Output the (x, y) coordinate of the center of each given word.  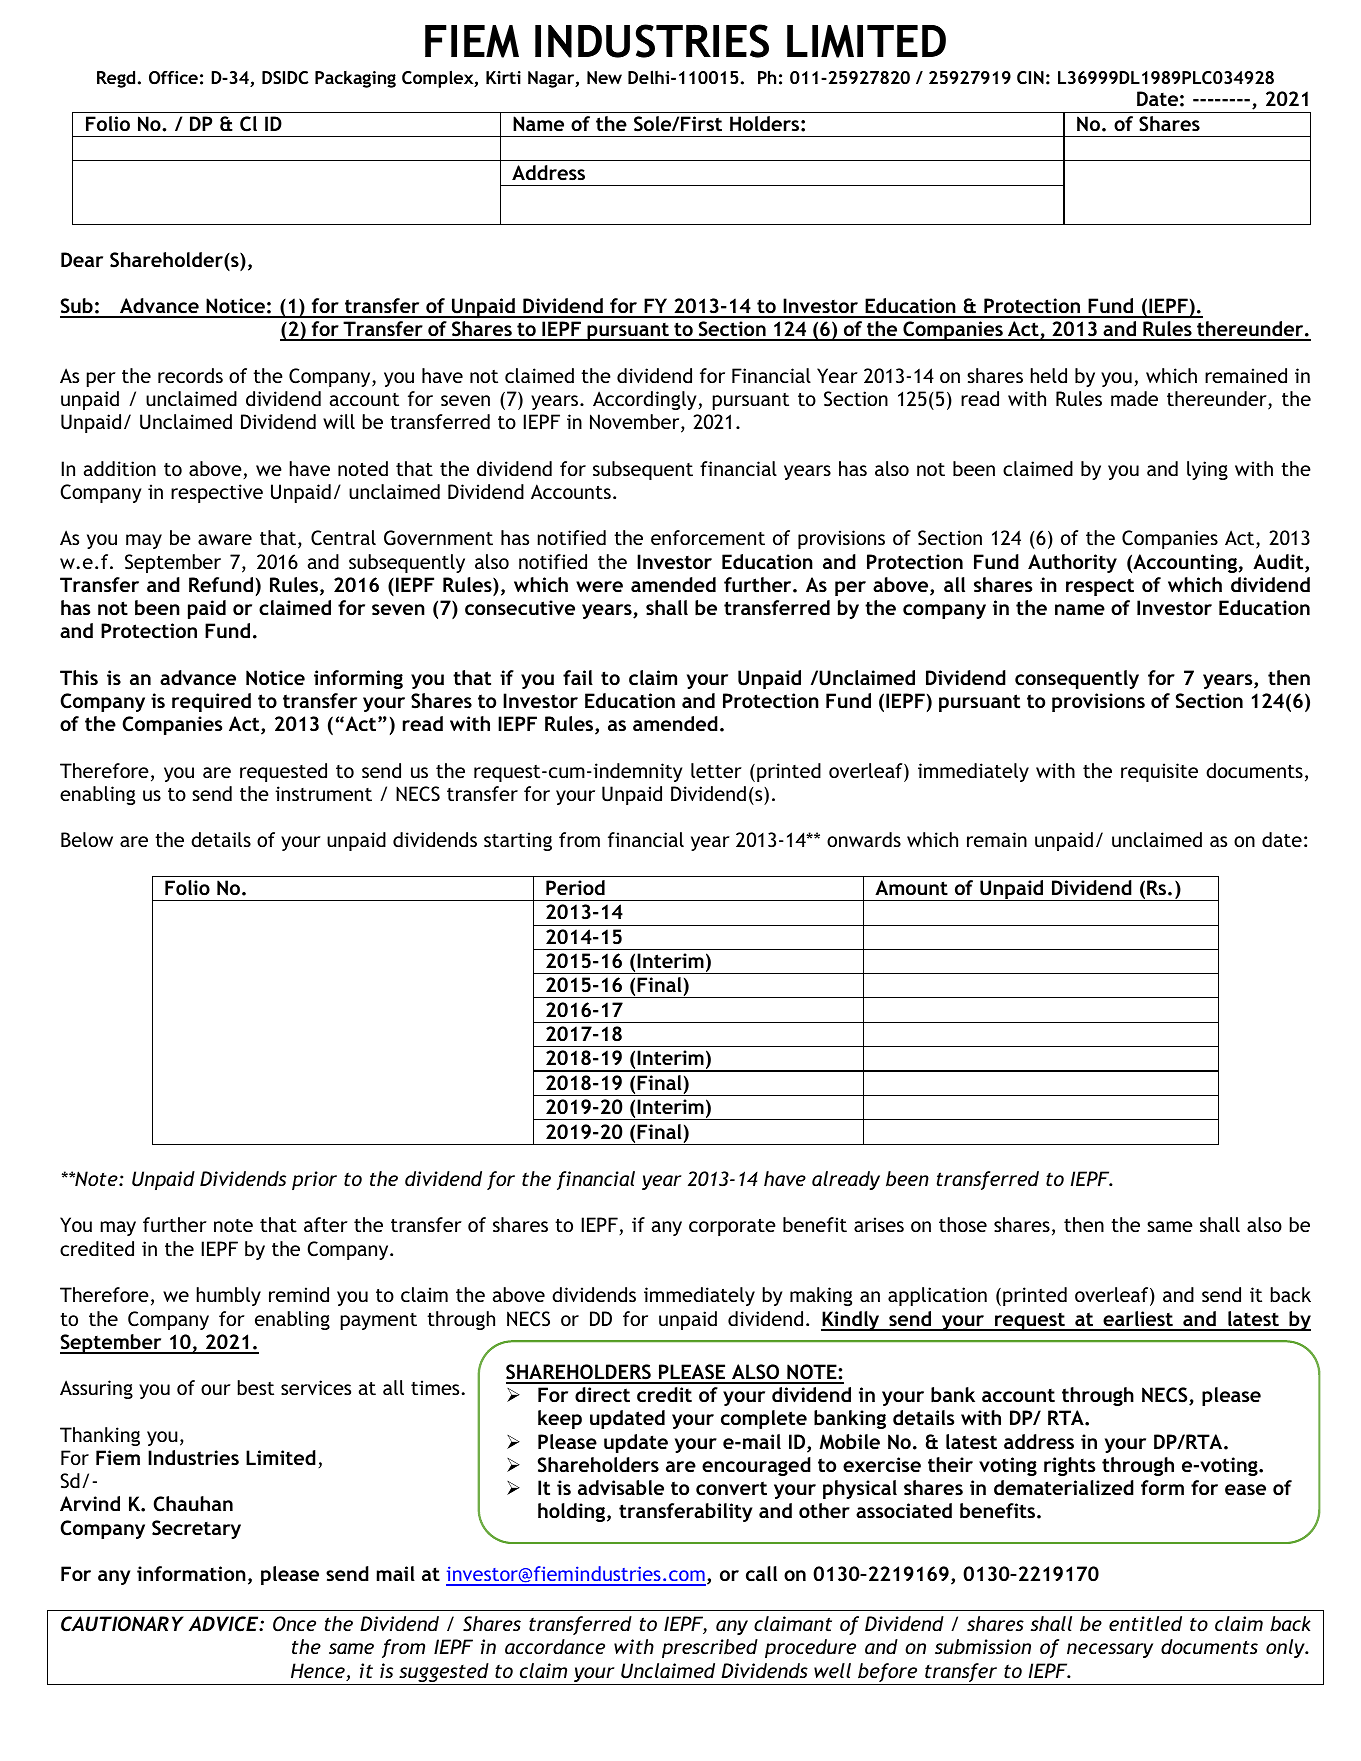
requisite (1159, 772)
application (937, 1296)
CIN (1030, 77)
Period (575, 887)
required (211, 702)
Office (173, 78)
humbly (229, 1296)
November (636, 423)
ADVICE (225, 1624)
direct (602, 1394)
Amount (911, 887)
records (190, 375)
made (1134, 398)
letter (716, 770)
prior (314, 1180)
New (604, 77)
